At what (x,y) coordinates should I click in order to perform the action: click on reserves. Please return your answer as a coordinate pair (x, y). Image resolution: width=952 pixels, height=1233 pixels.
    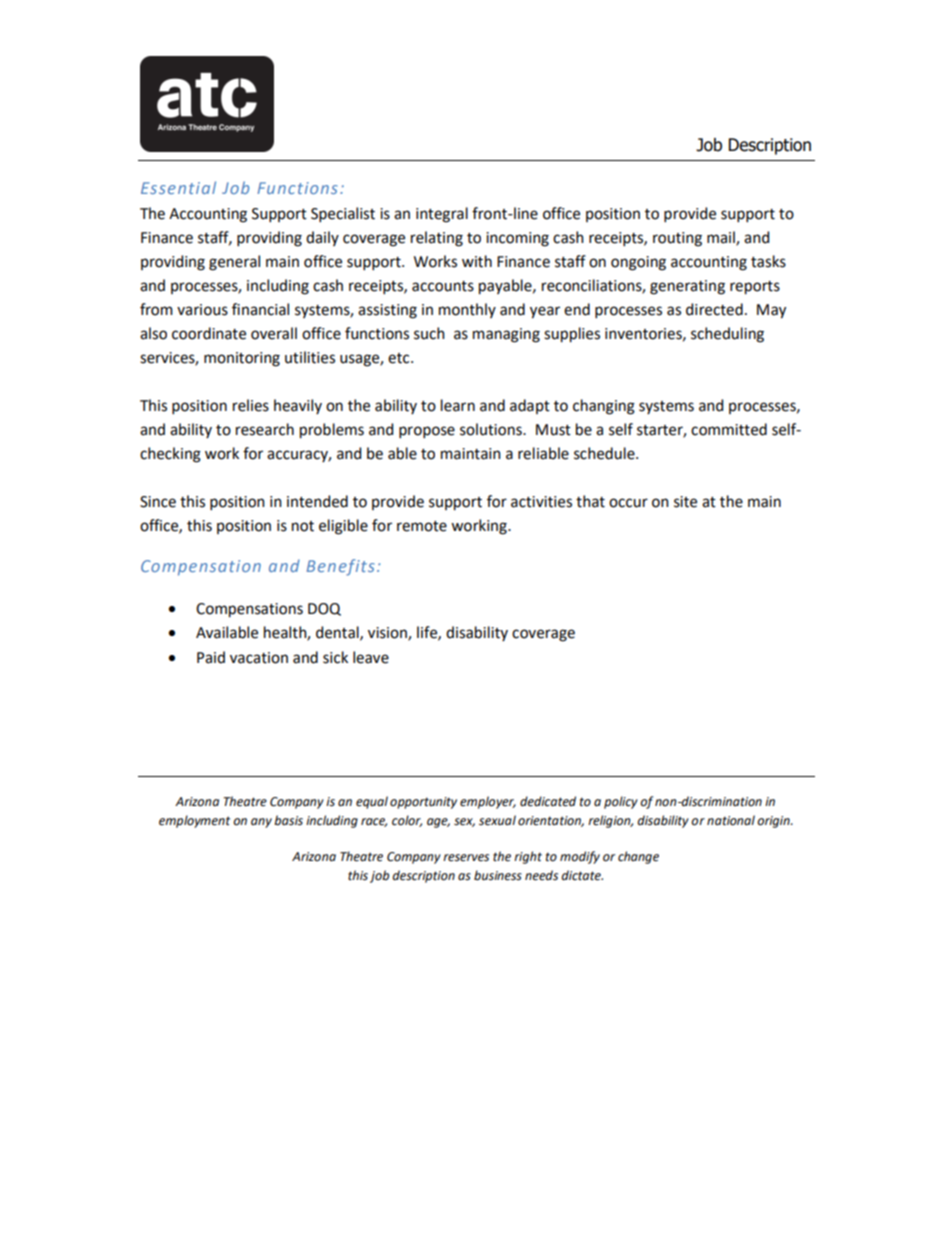
    Looking at the image, I should click on (466, 858).
